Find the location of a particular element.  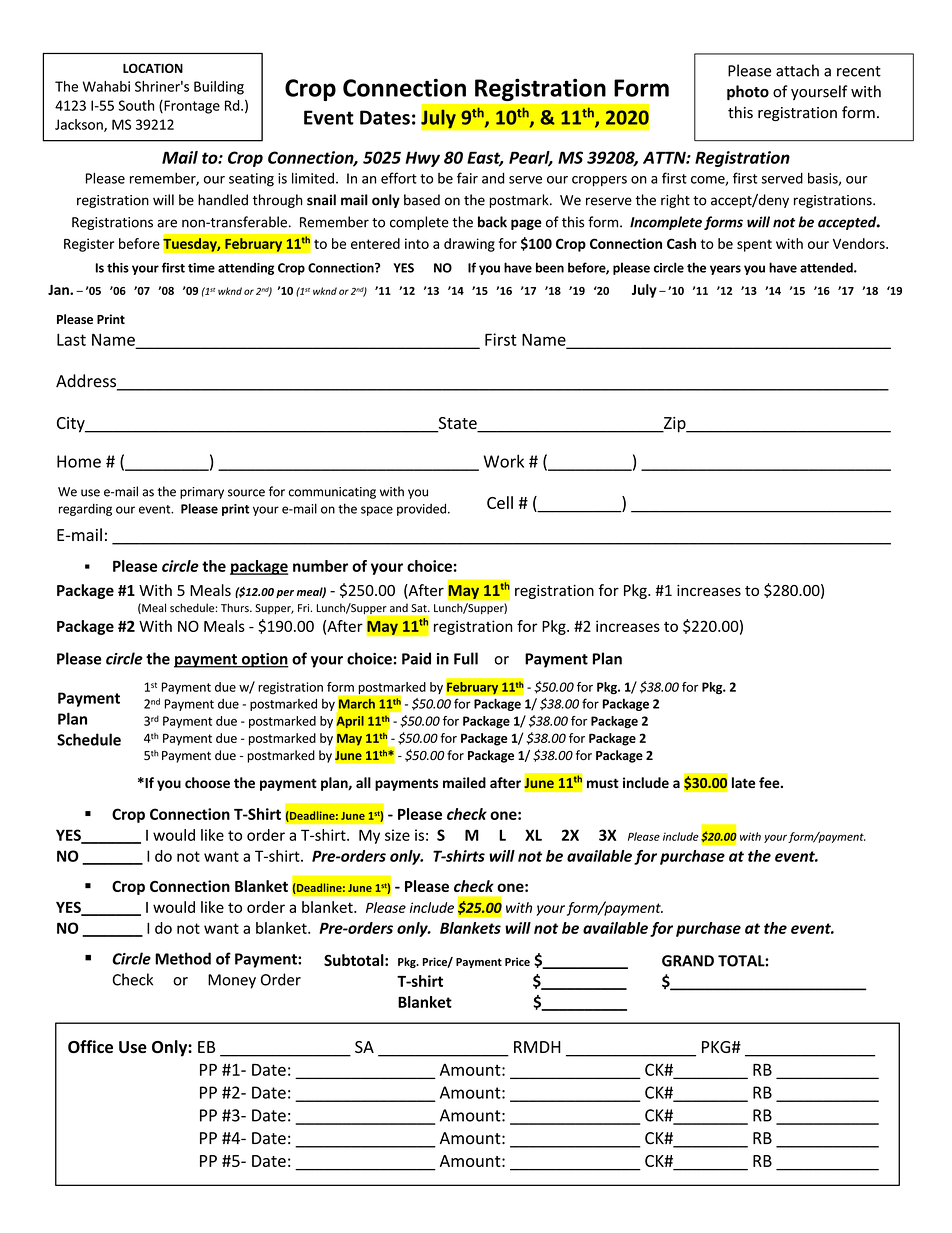

photo is located at coordinates (748, 93).
